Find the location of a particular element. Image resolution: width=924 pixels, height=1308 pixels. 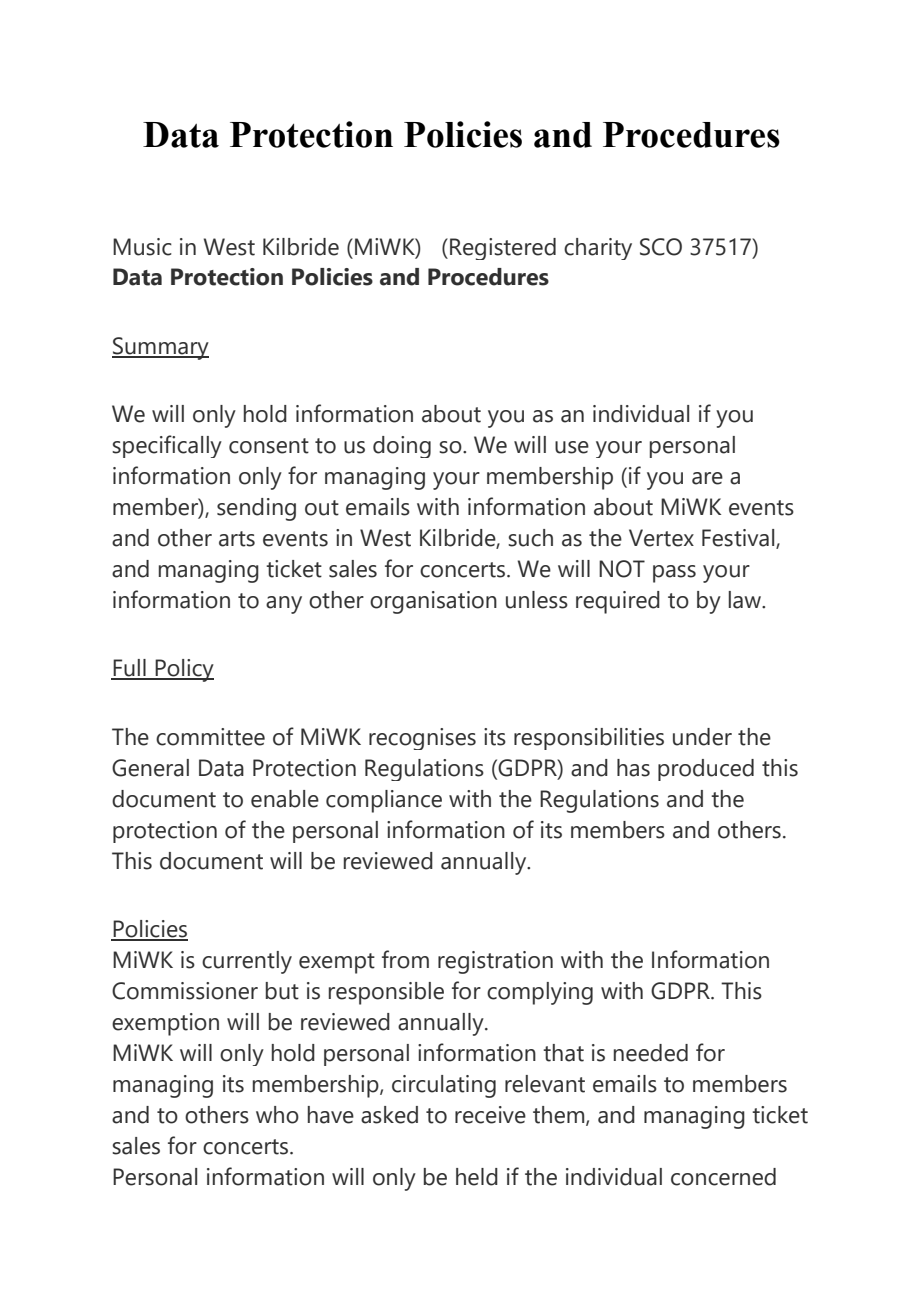

compliance is located at coordinates (384, 801).
